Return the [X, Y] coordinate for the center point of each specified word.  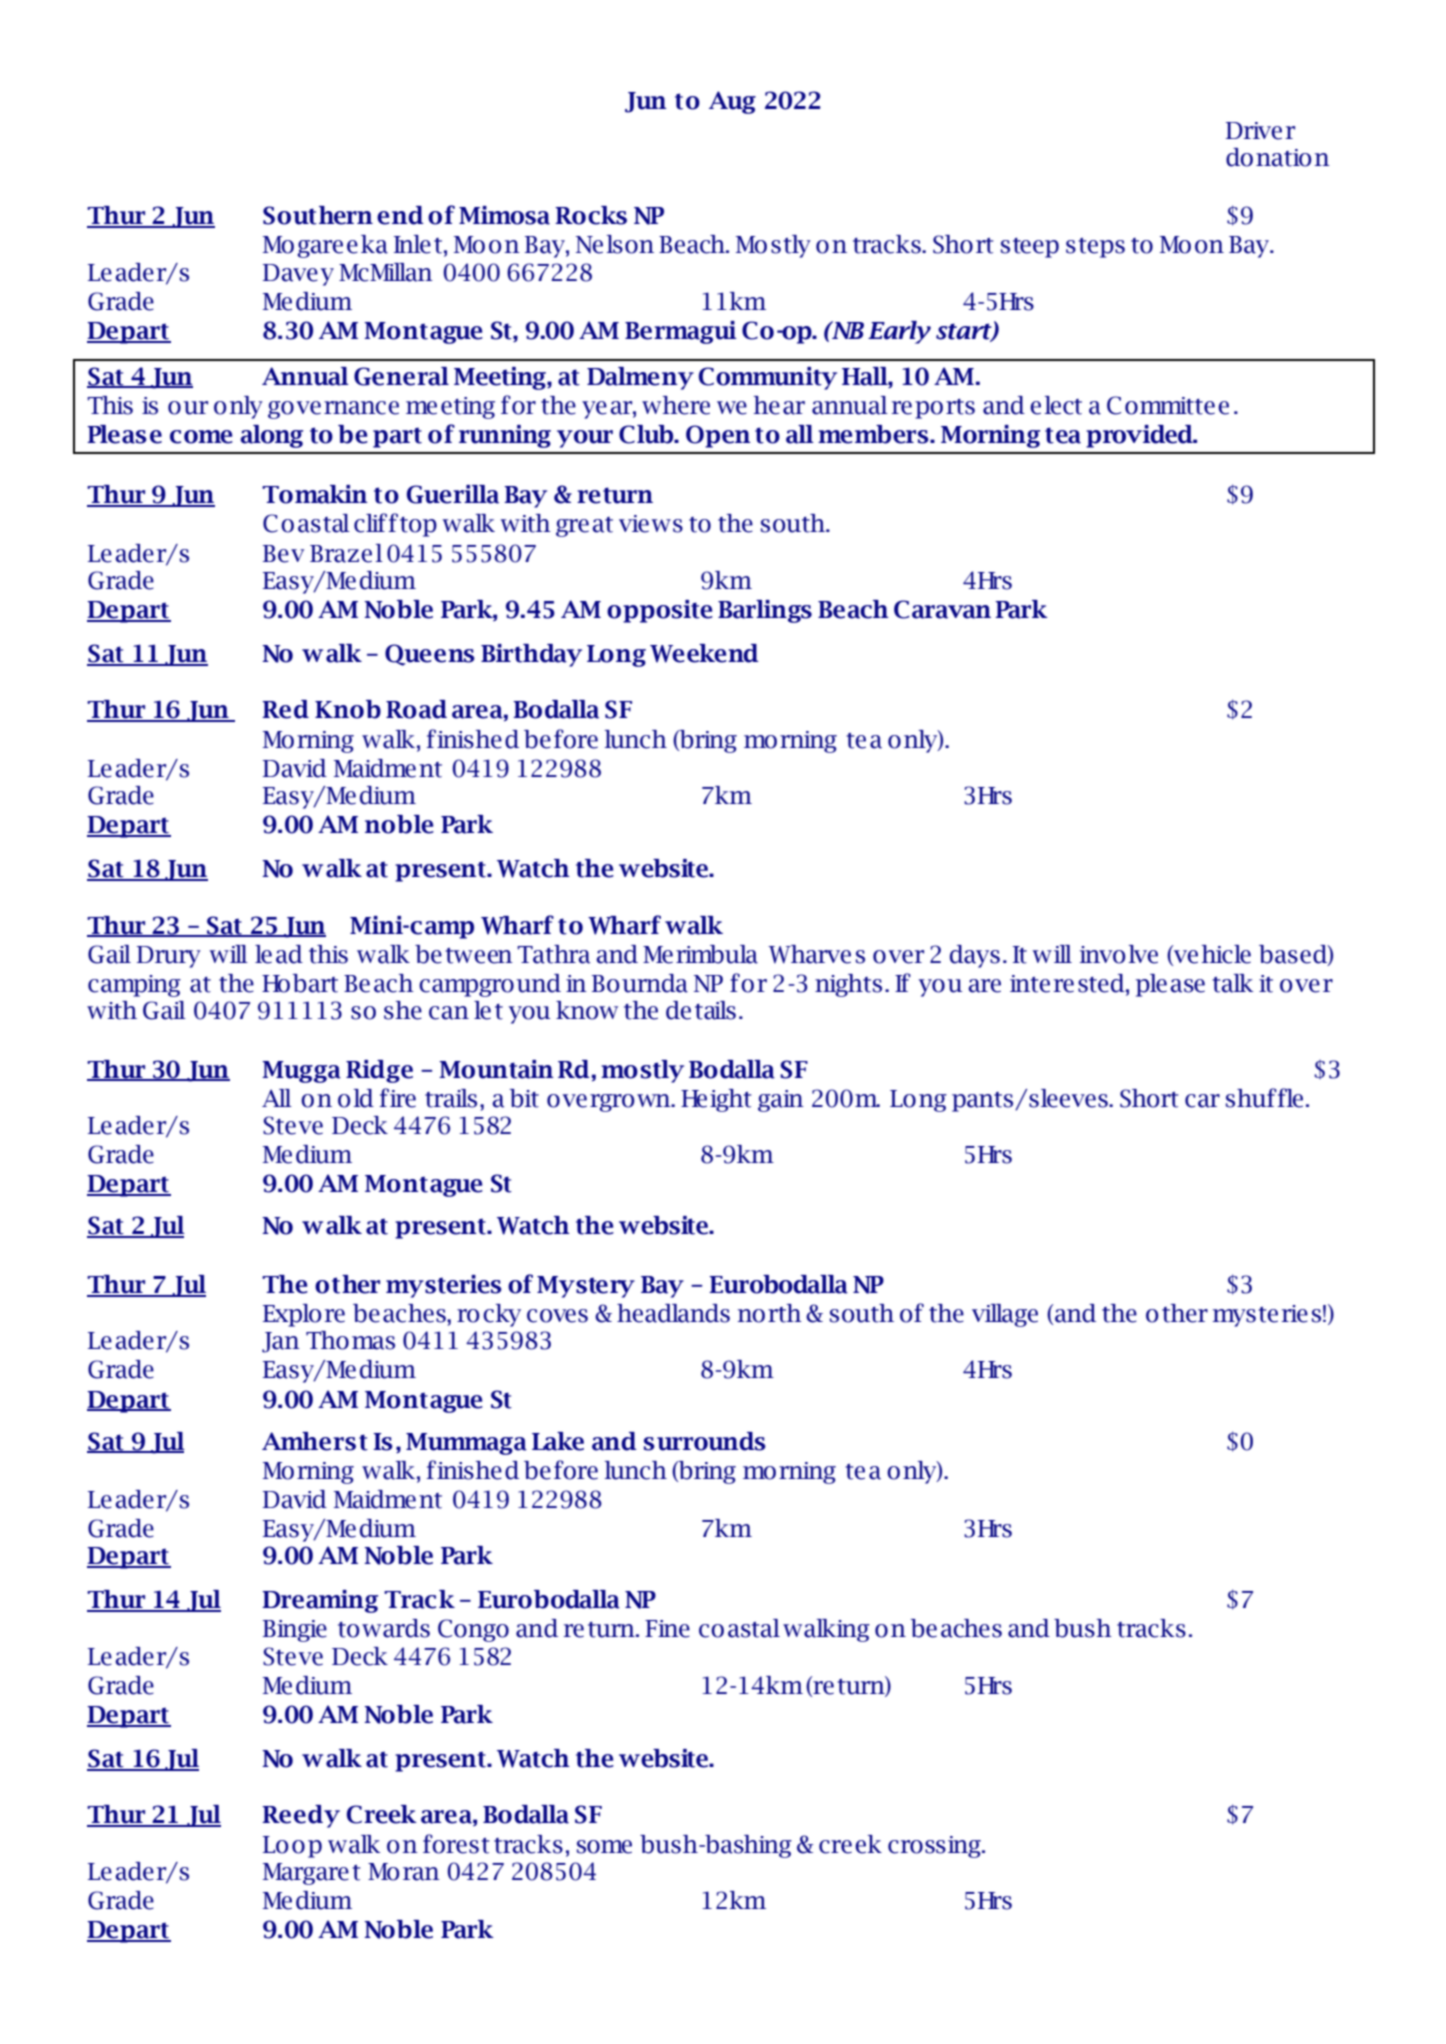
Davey [298, 275]
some [604, 1847]
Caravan [942, 609]
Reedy [301, 1816]
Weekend [704, 653]
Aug [732, 102]
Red [285, 709]
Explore [304, 1315]
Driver [1260, 131]
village [1005, 1315]
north [769, 1313]
